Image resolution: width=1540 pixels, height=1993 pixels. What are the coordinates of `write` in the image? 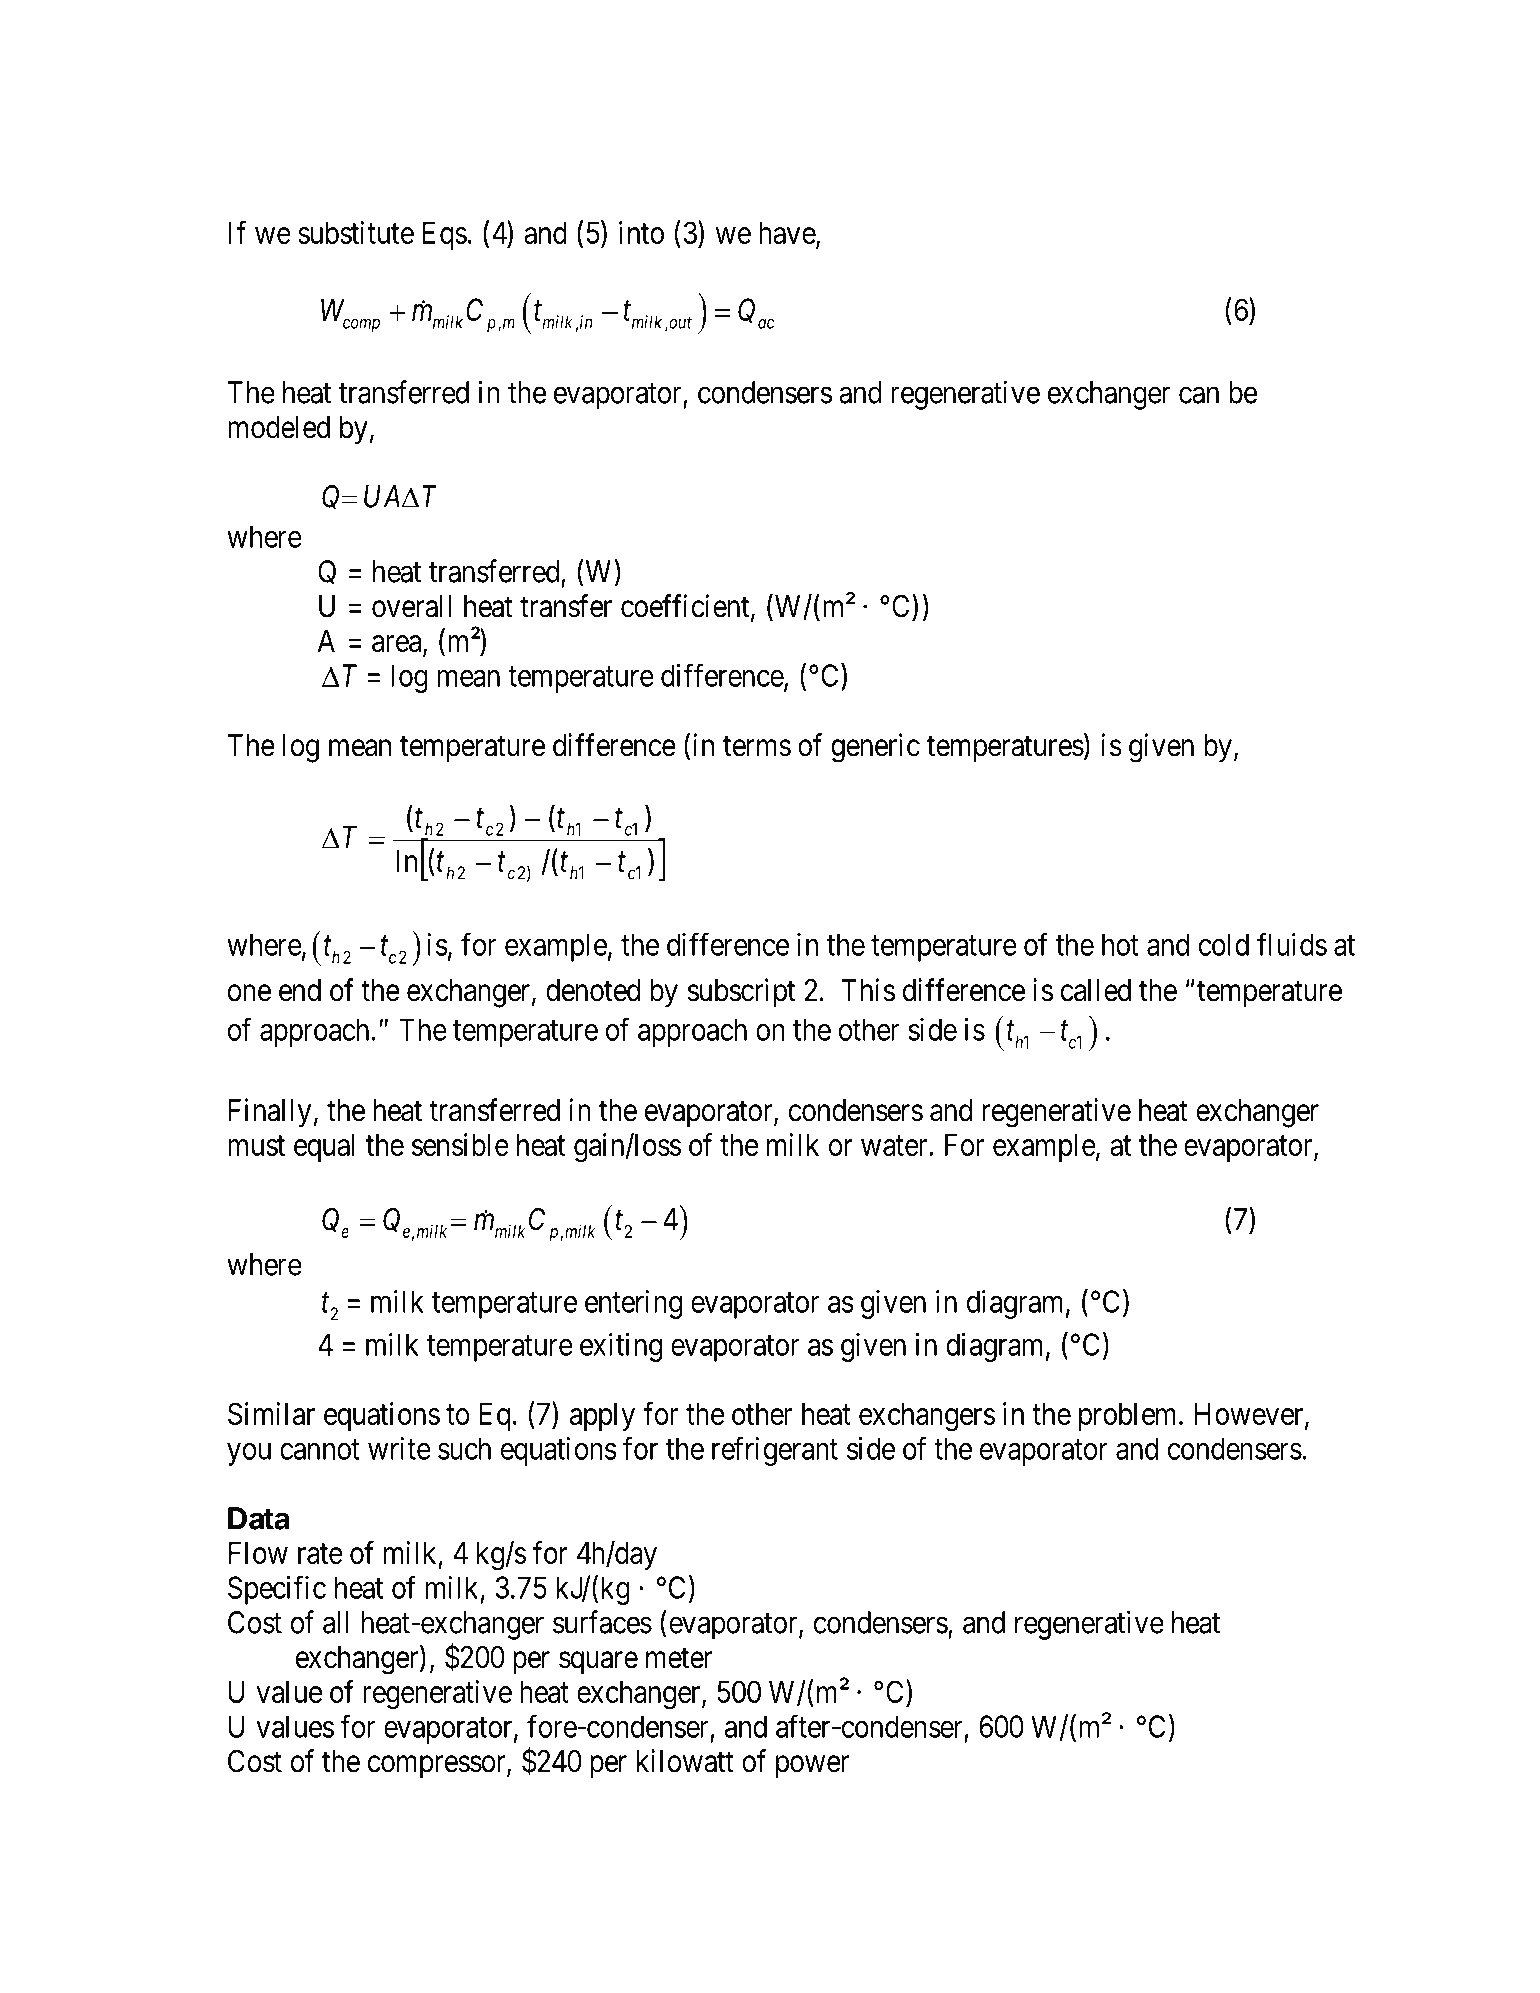 It's located at (399, 1448).
